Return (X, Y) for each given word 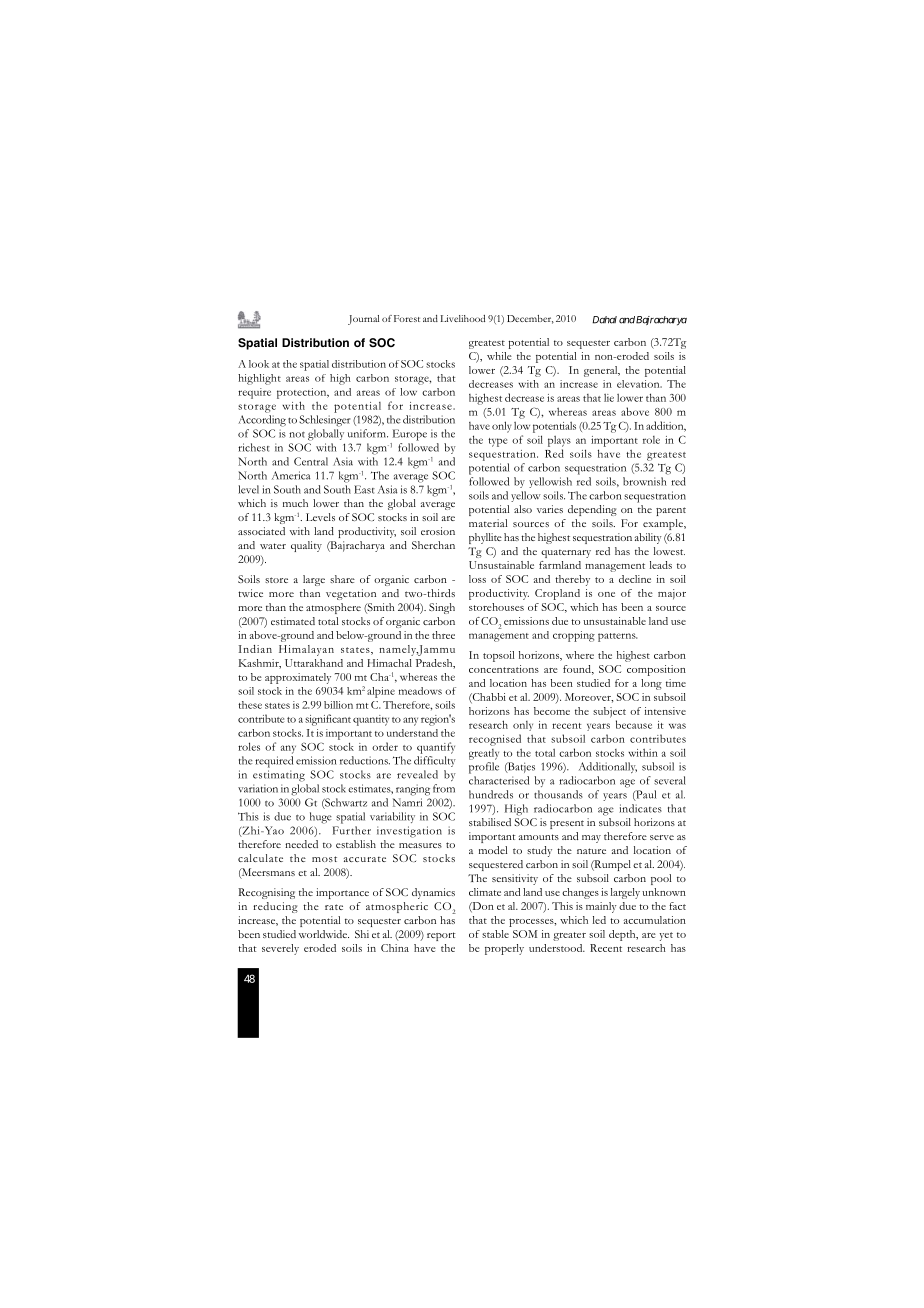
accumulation (654, 920)
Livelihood (463, 318)
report (441, 936)
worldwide (324, 934)
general (602, 371)
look (259, 364)
